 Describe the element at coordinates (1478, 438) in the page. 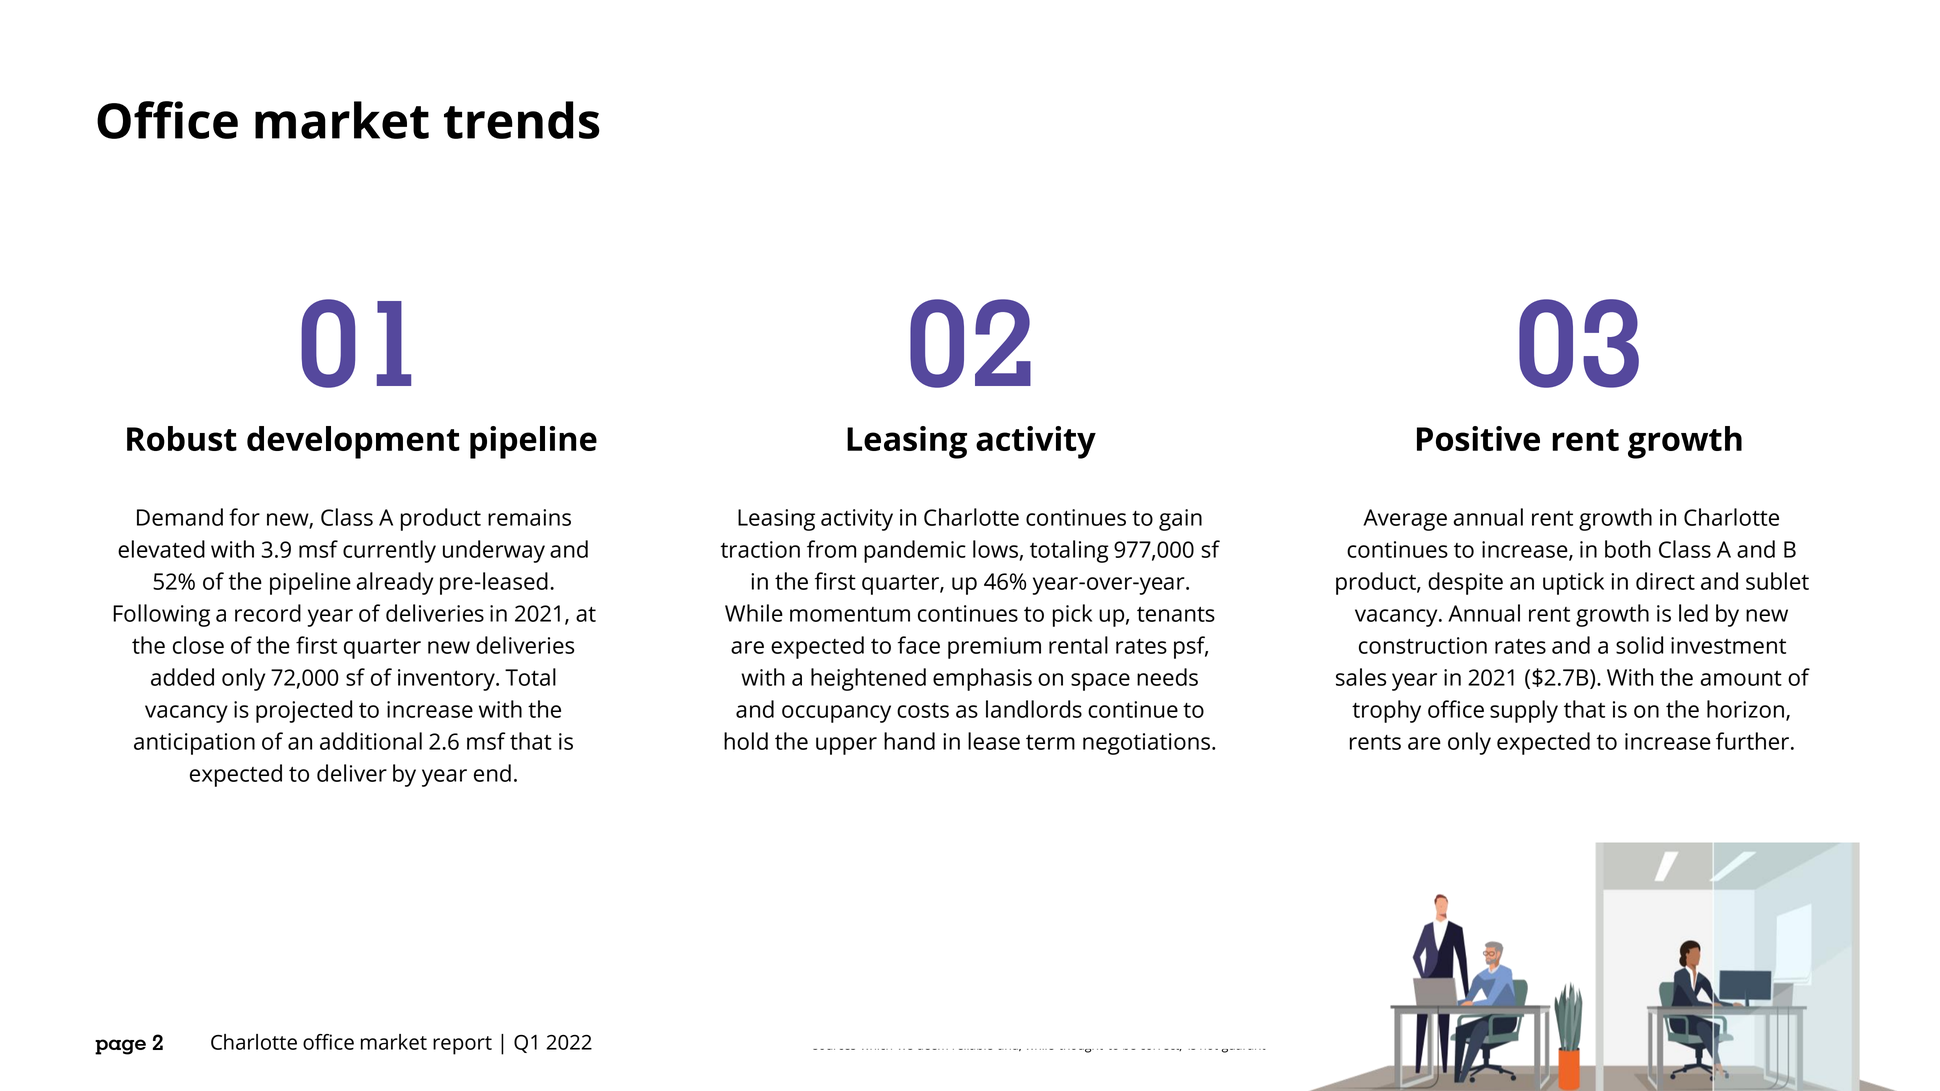

I see `Positive` at that location.
